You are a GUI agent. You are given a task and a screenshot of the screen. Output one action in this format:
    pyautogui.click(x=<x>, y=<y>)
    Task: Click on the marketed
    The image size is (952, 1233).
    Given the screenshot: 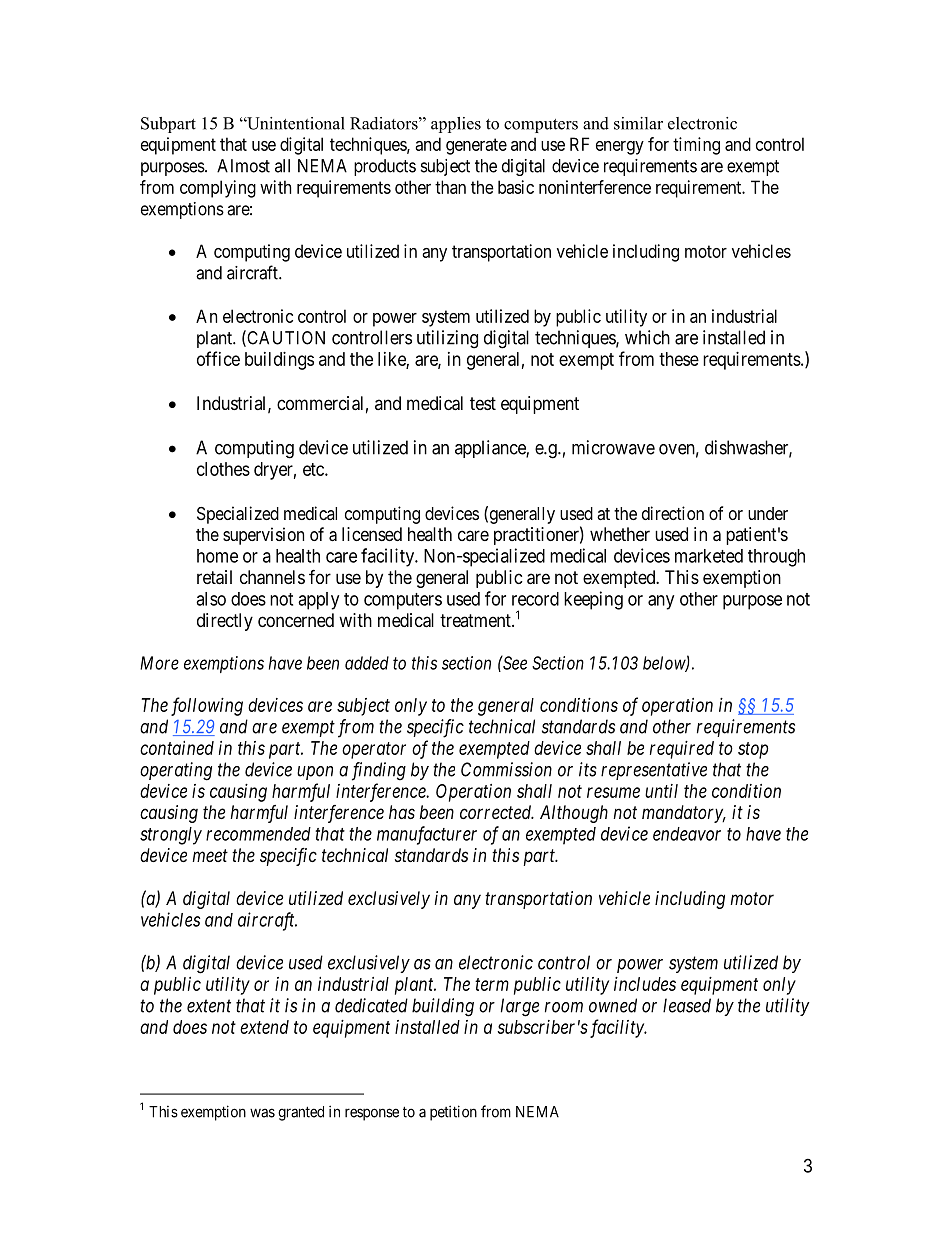 What is the action you would take?
    pyautogui.click(x=709, y=556)
